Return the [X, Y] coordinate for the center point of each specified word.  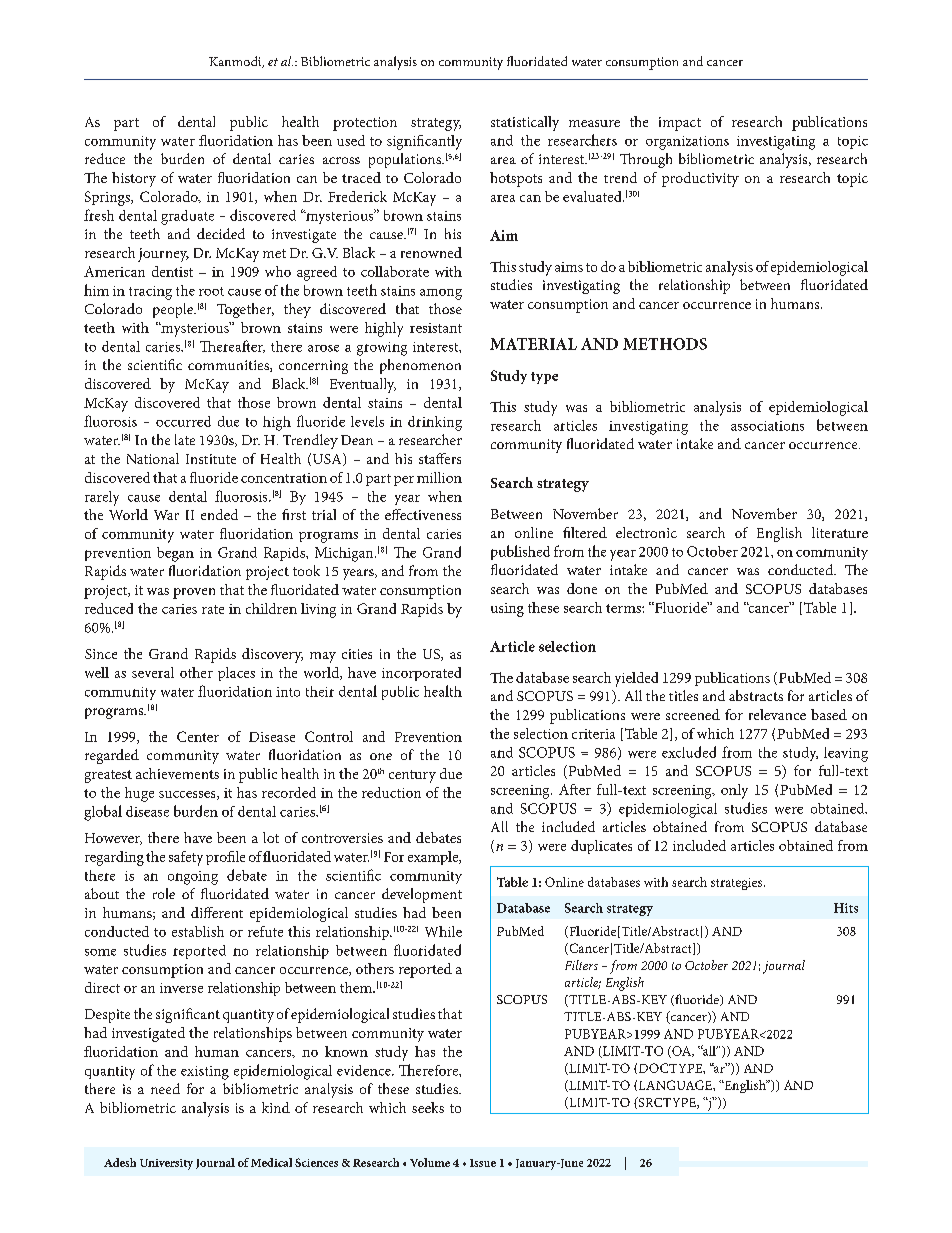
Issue [483, 1163]
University [166, 1164]
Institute [211, 459]
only [734, 791]
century [412, 776]
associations [767, 426]
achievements [177, 773]
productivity [700, 179]
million [439, 477]
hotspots [516, 179]
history [134, 179]
